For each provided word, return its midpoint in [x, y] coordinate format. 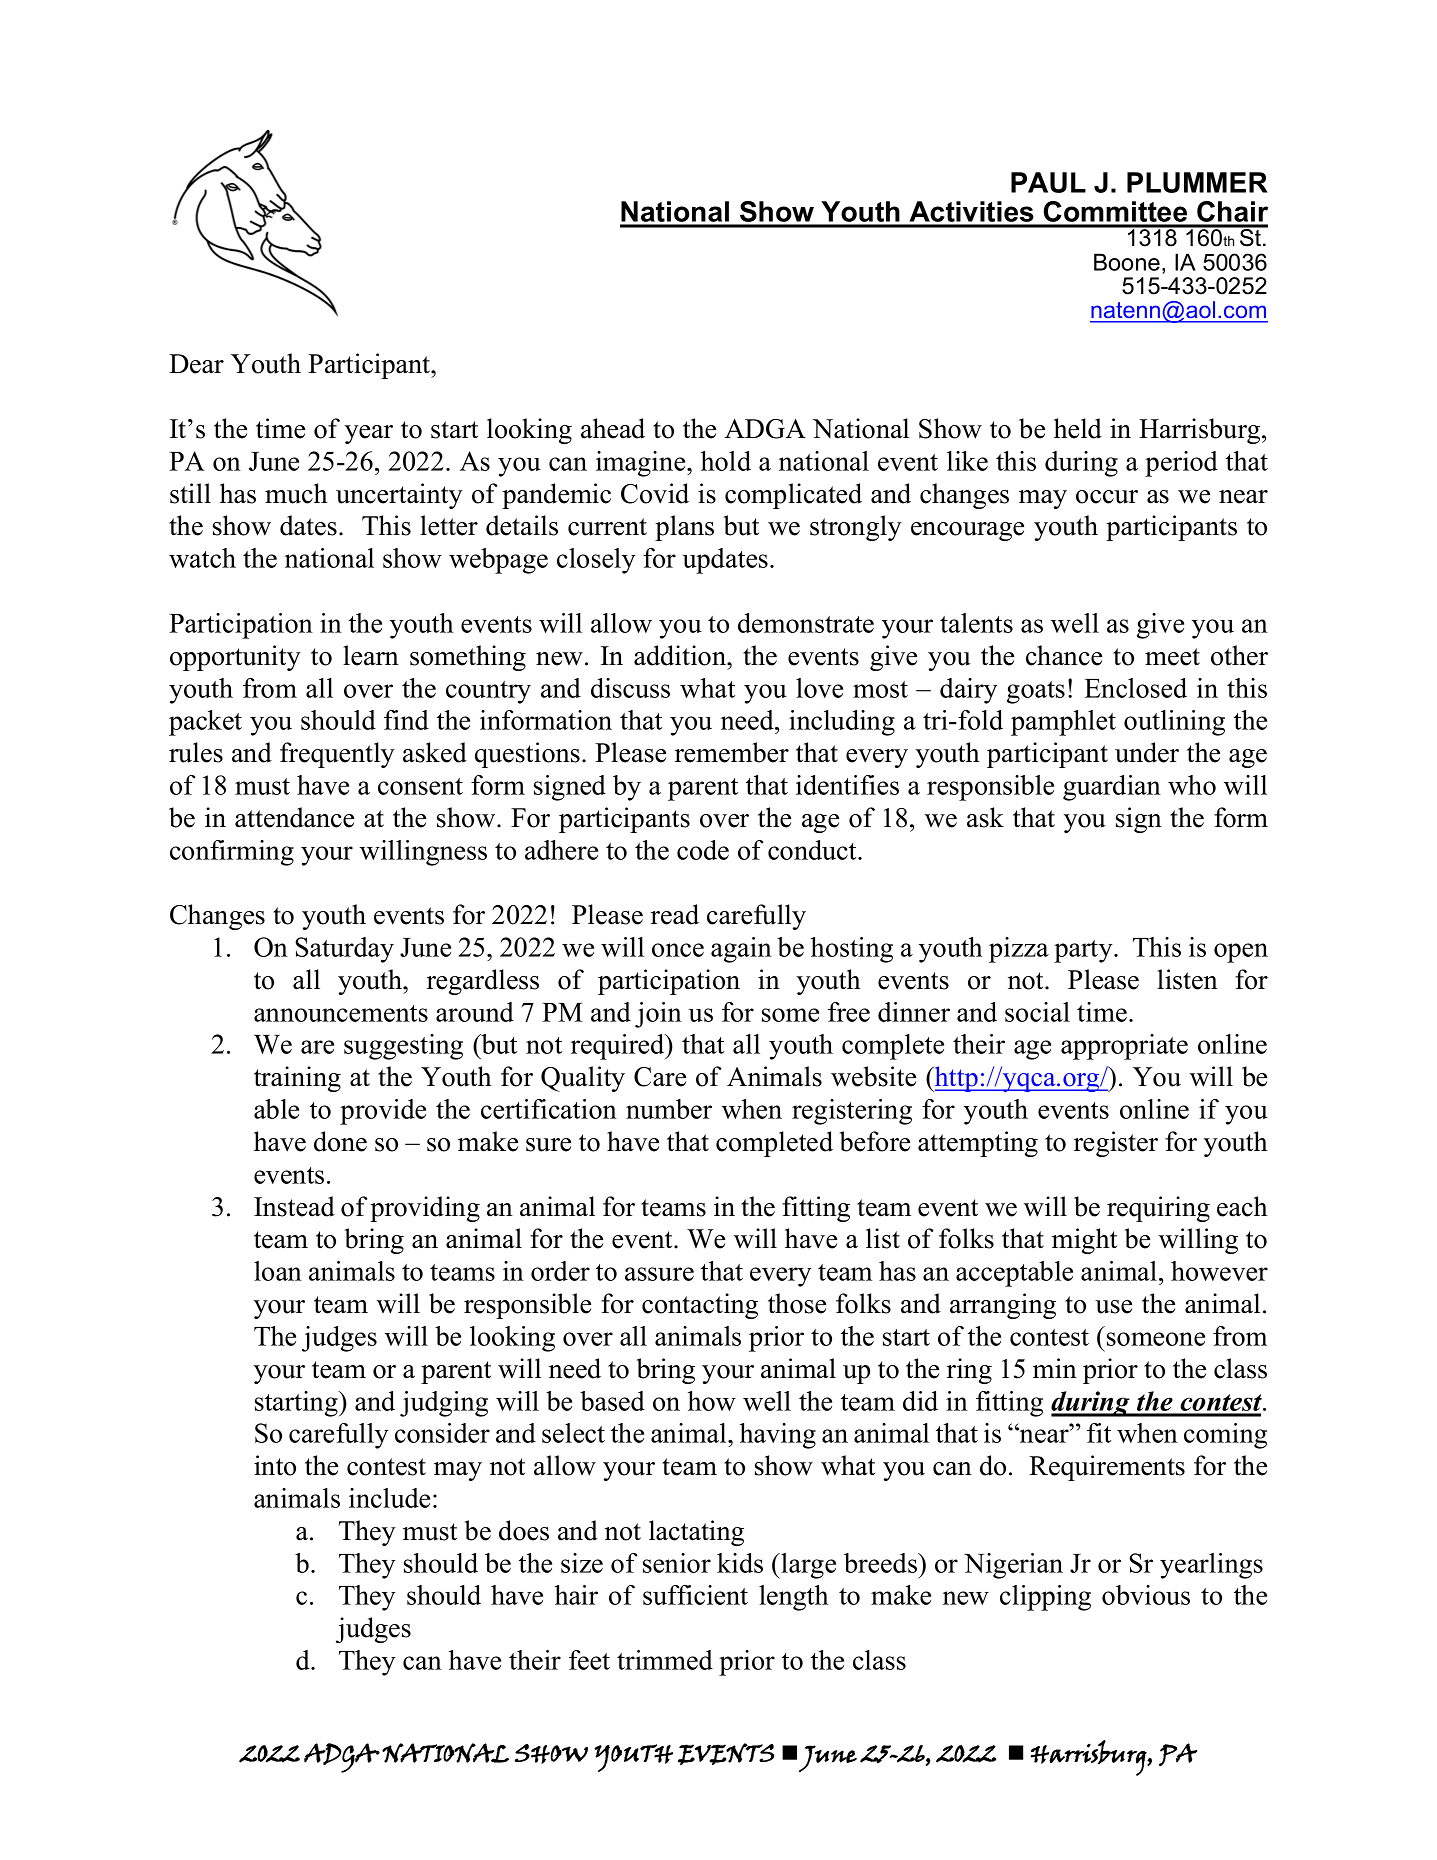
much [296, 493]
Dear [196, 364]
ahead [613, 428]
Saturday [344, 950]
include [389, 1498]
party [1084, 951]
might [1084, 1241]
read [675, 914]
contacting [700, 1306]
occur [1107, 497]
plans [684, 528]
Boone [1127, 262]
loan [278, 1271]
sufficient [695, 1595]
